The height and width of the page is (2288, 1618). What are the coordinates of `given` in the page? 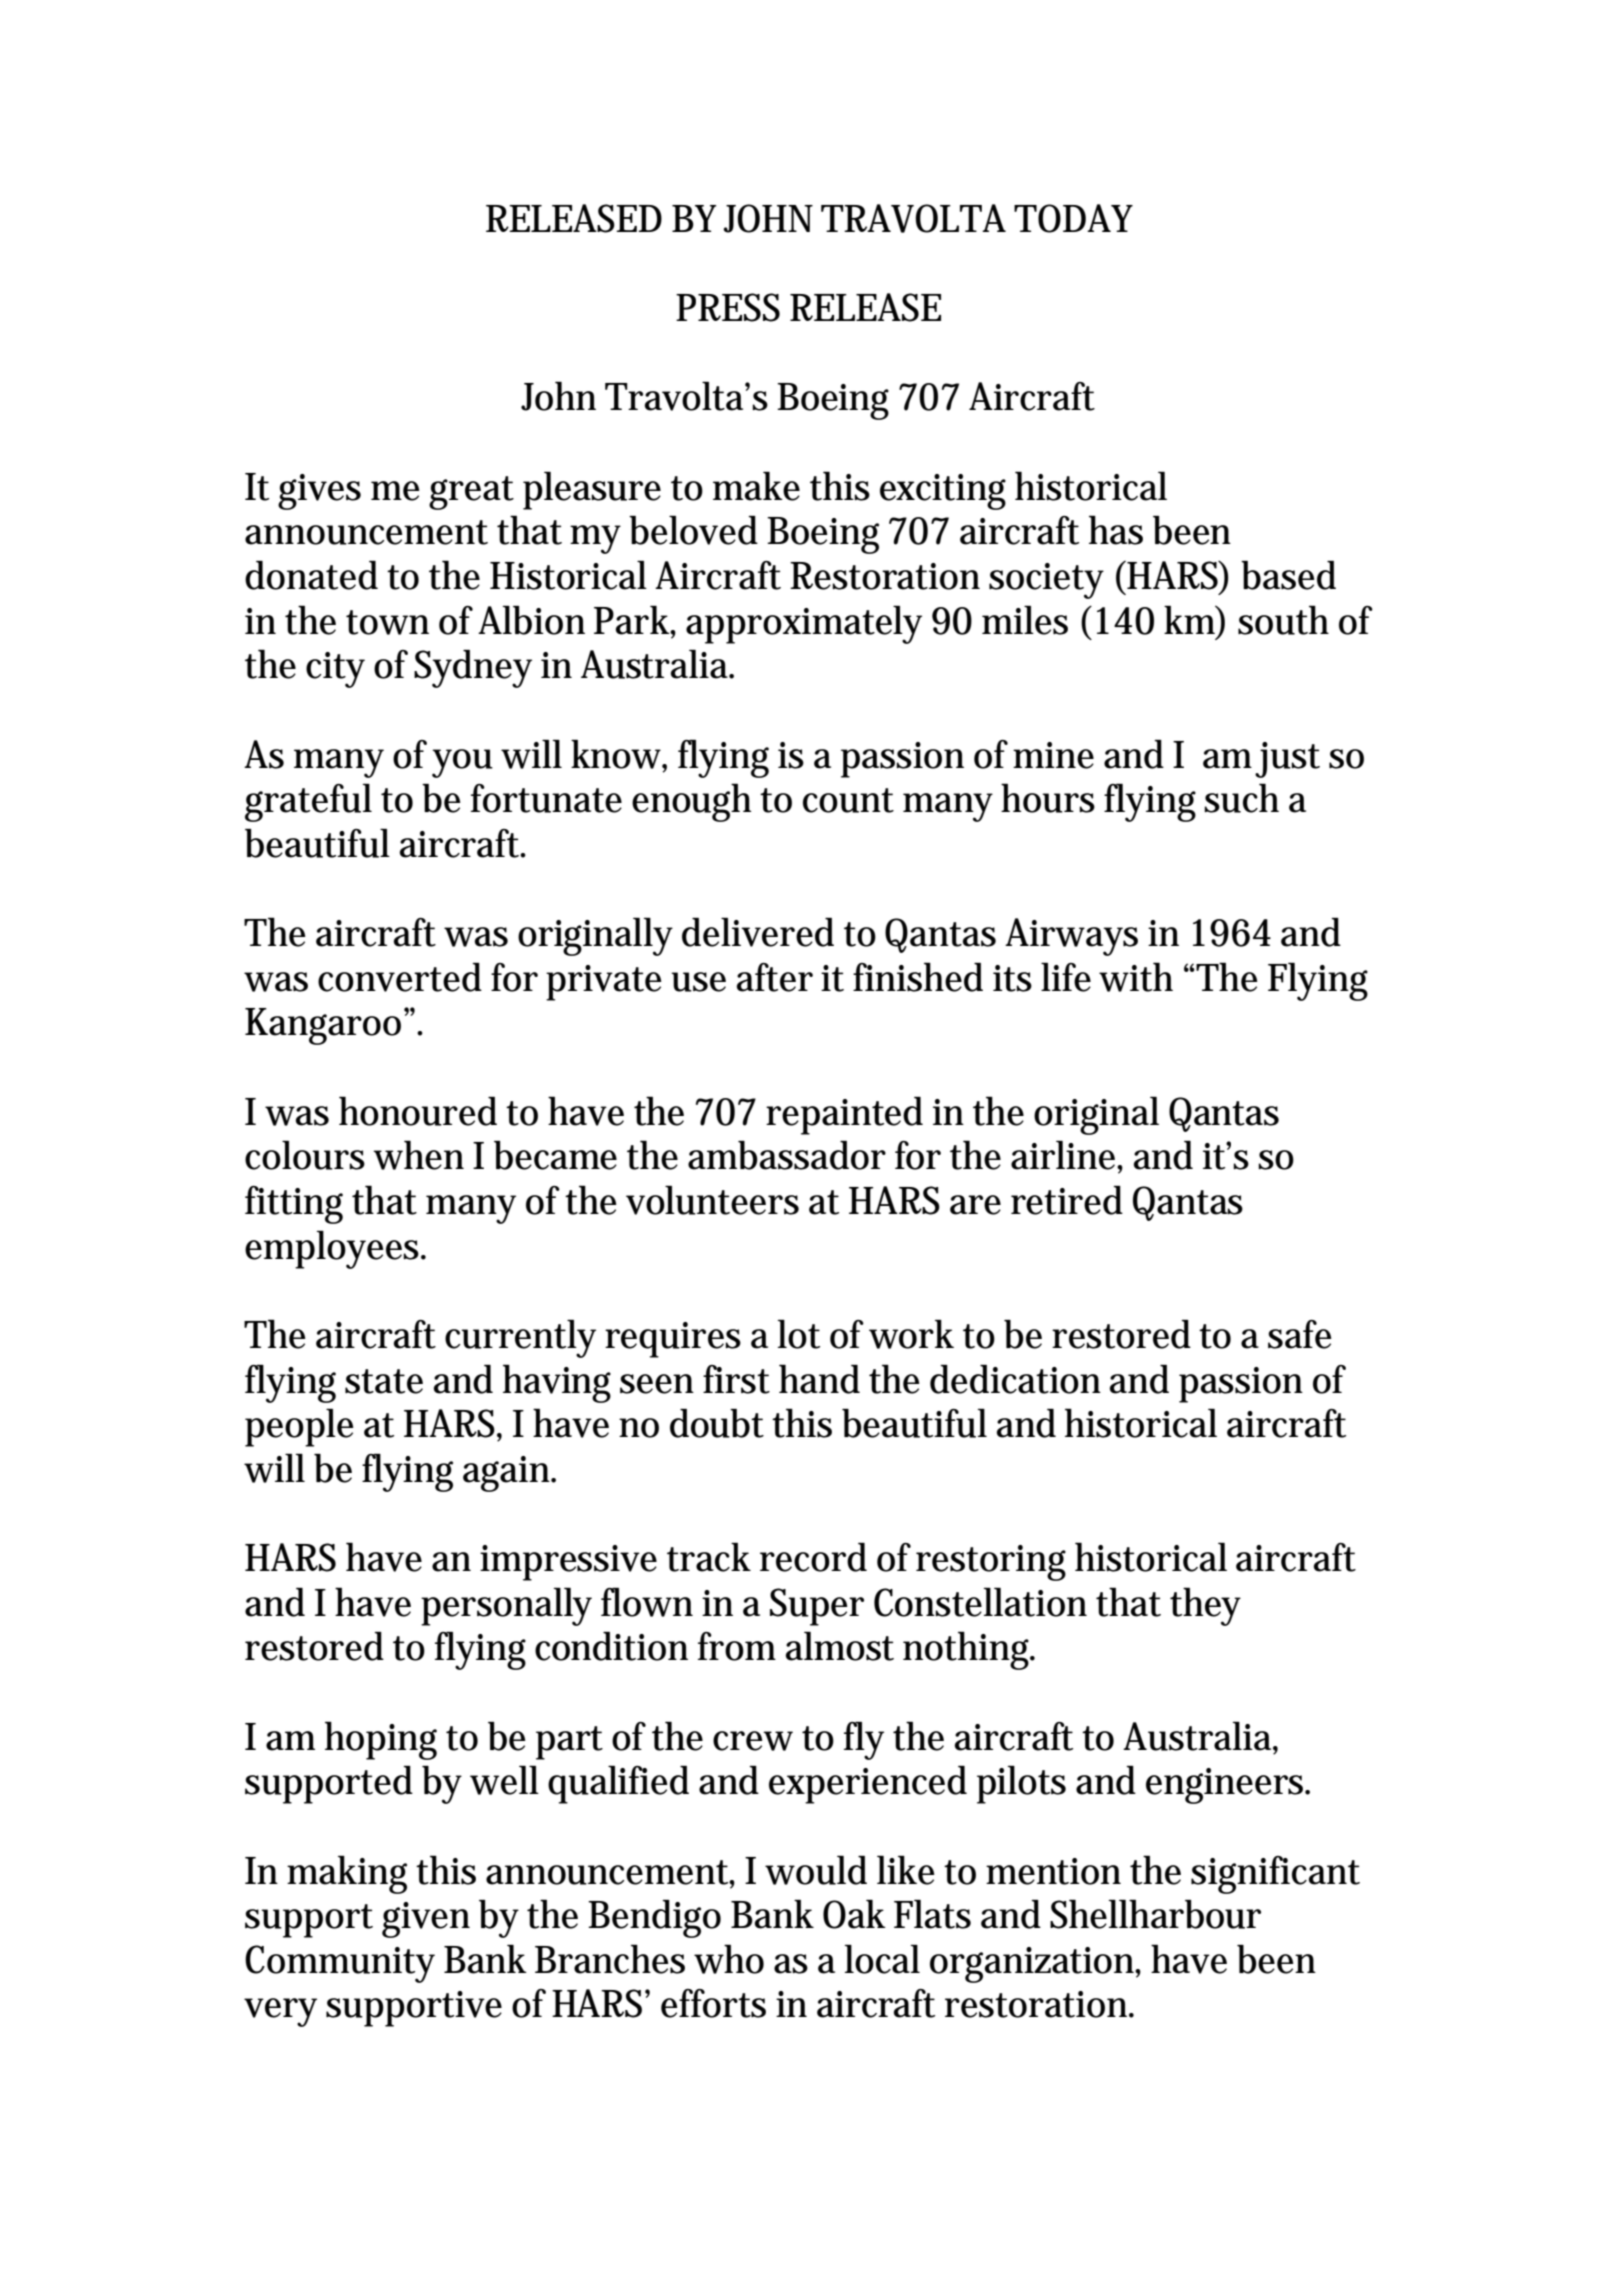 It's located at (426, 1920).
